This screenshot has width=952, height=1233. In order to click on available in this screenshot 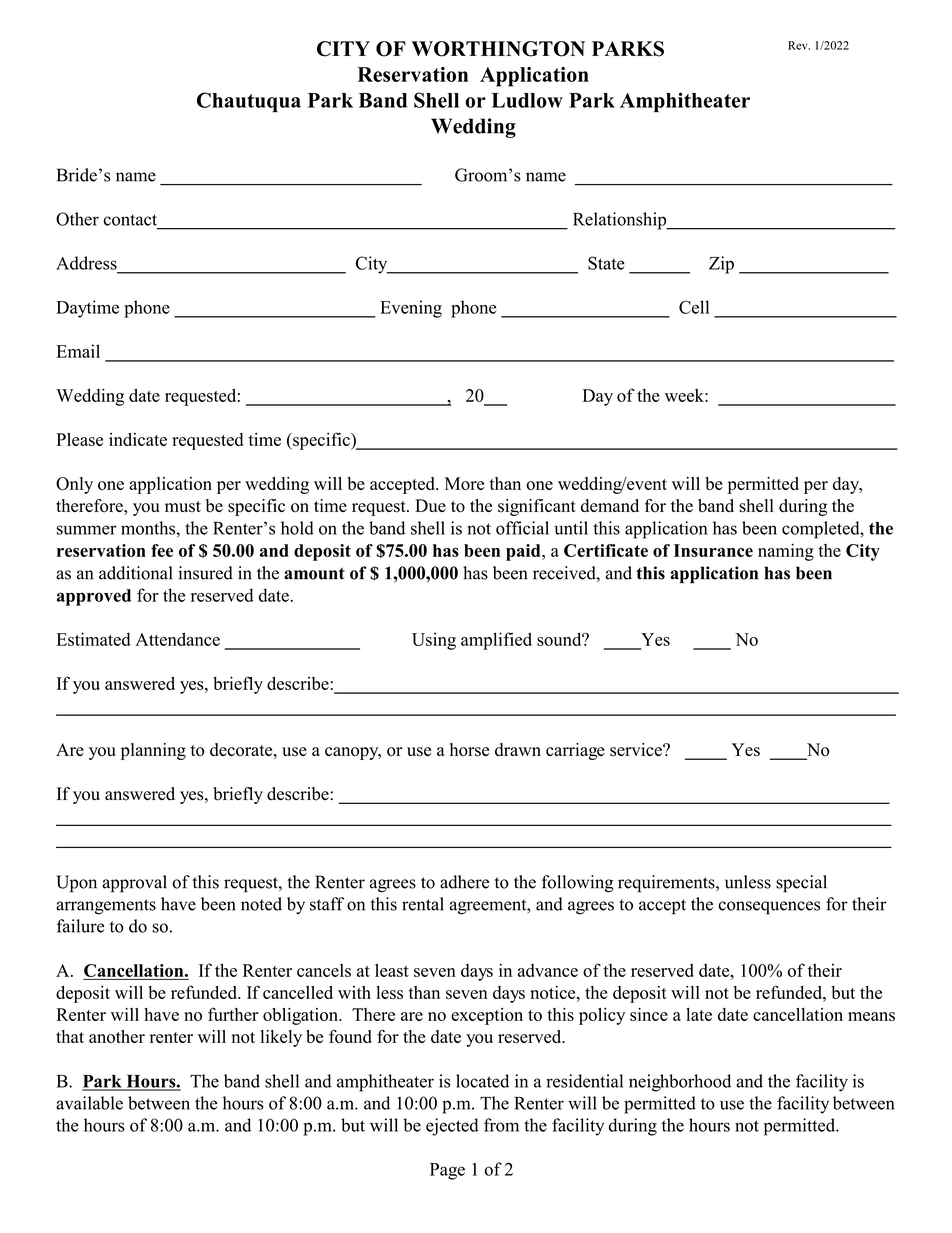, I will do `click(89, 1103)`.
